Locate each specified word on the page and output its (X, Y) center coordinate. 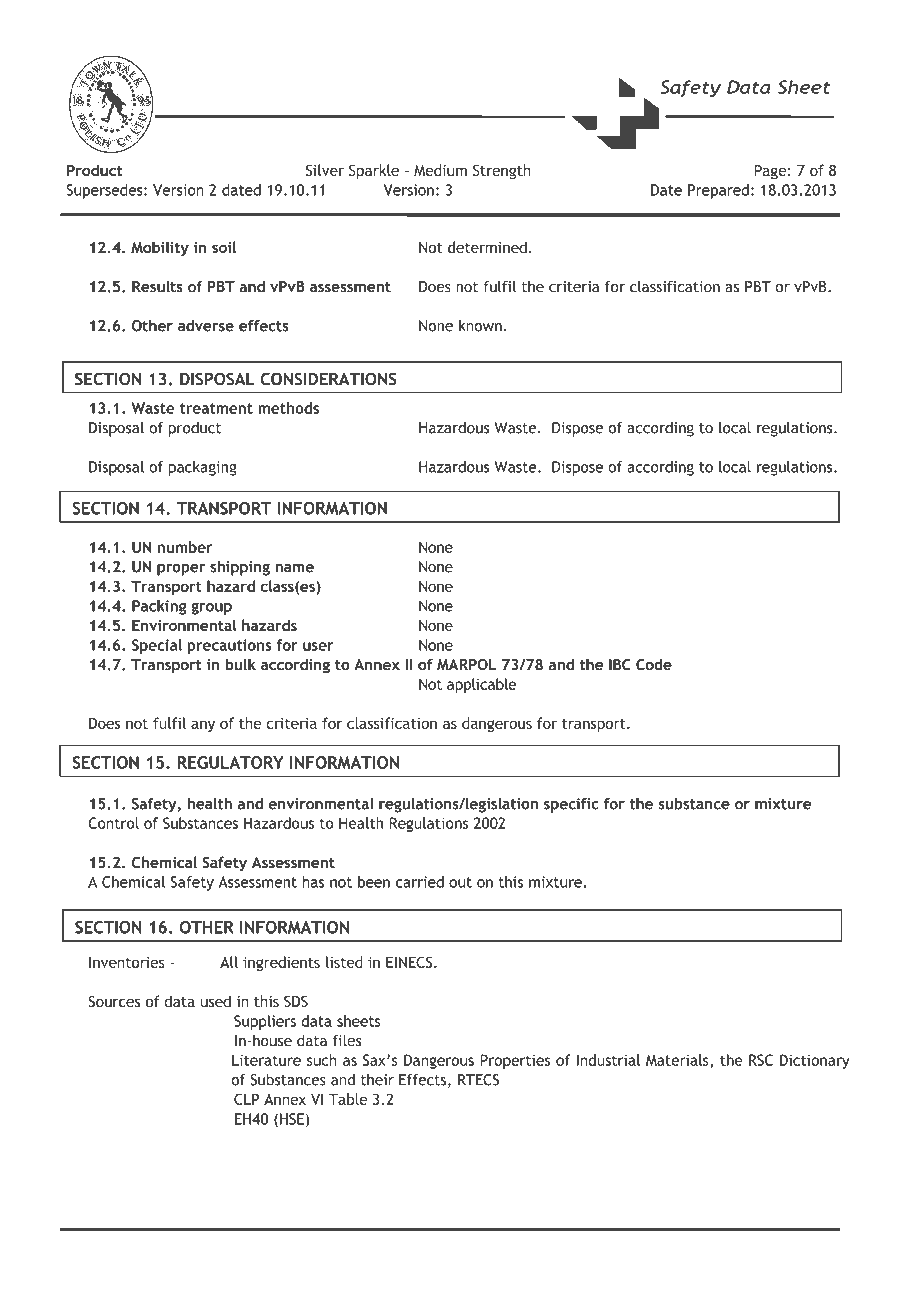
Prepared (718, 191)
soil (224, 247)
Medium (440, 170)
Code (654, 664)
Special (157, 646)
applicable (481, 685)
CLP (246, 1099)
